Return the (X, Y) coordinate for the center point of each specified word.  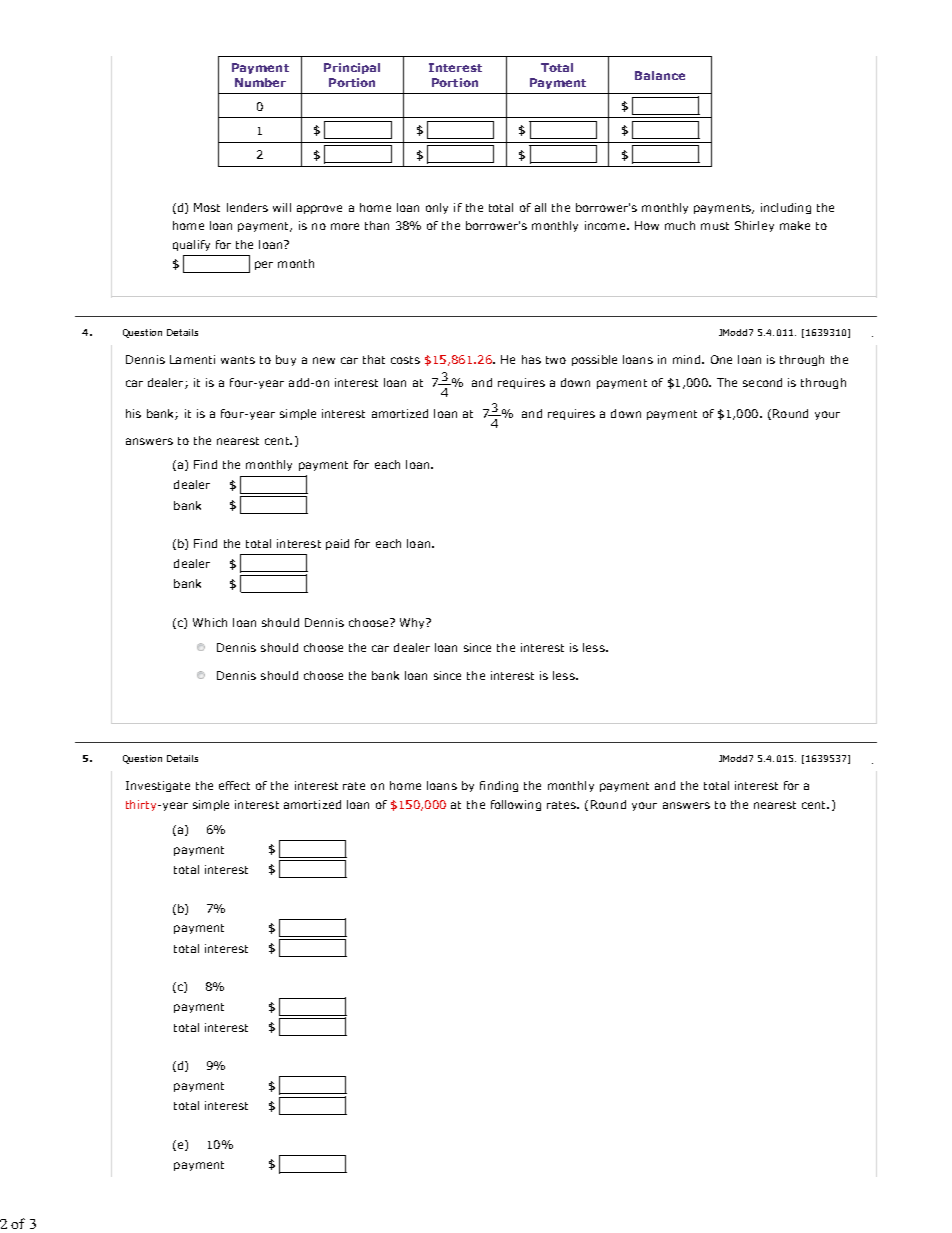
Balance (660, 75)
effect (234, 785)
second (762, 382)
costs (405, 360)
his (133, 413)
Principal (352, 68)
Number (260, 82)
